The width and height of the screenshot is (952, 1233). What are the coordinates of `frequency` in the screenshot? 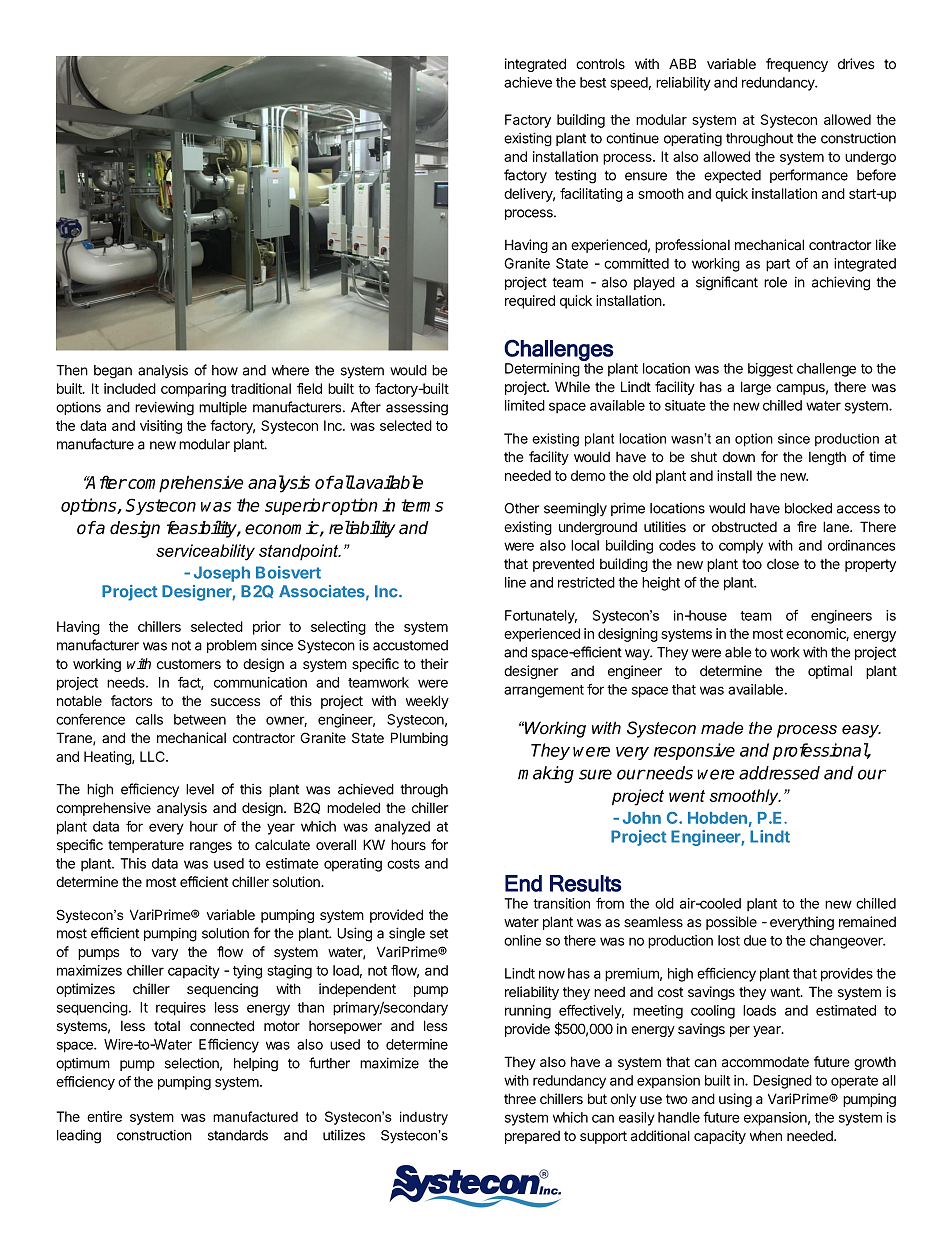 It's located at (797, 65).
